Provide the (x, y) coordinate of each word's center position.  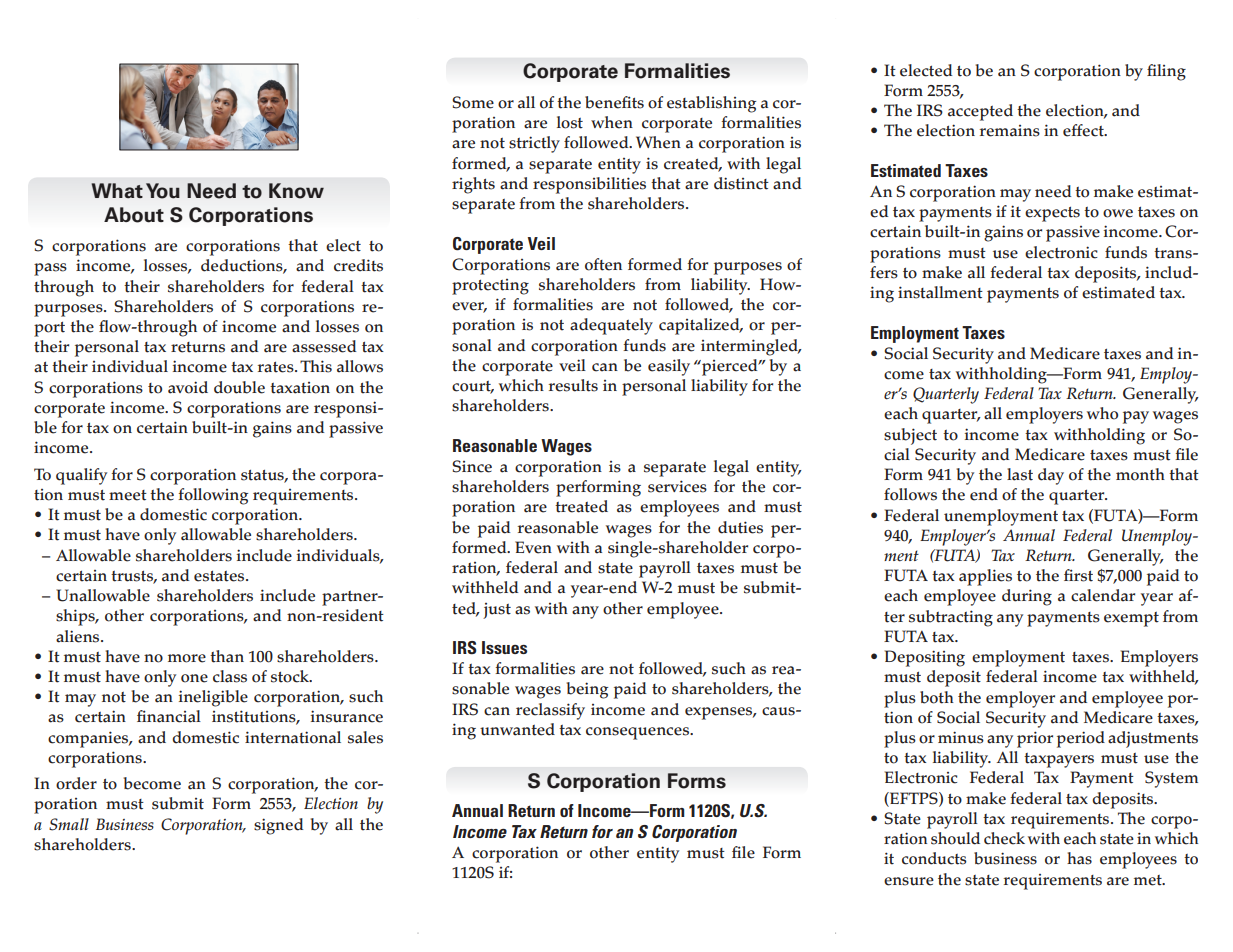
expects (1052, 214)
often (603, 264)
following (213, 496)
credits (358, 265)
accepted (980, 112)
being (587, 690)
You (163, 191)
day (1051, 476)
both (937, 697)
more (187, 658)
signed (278, 826)
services (677, 486)
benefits (614, 102)
